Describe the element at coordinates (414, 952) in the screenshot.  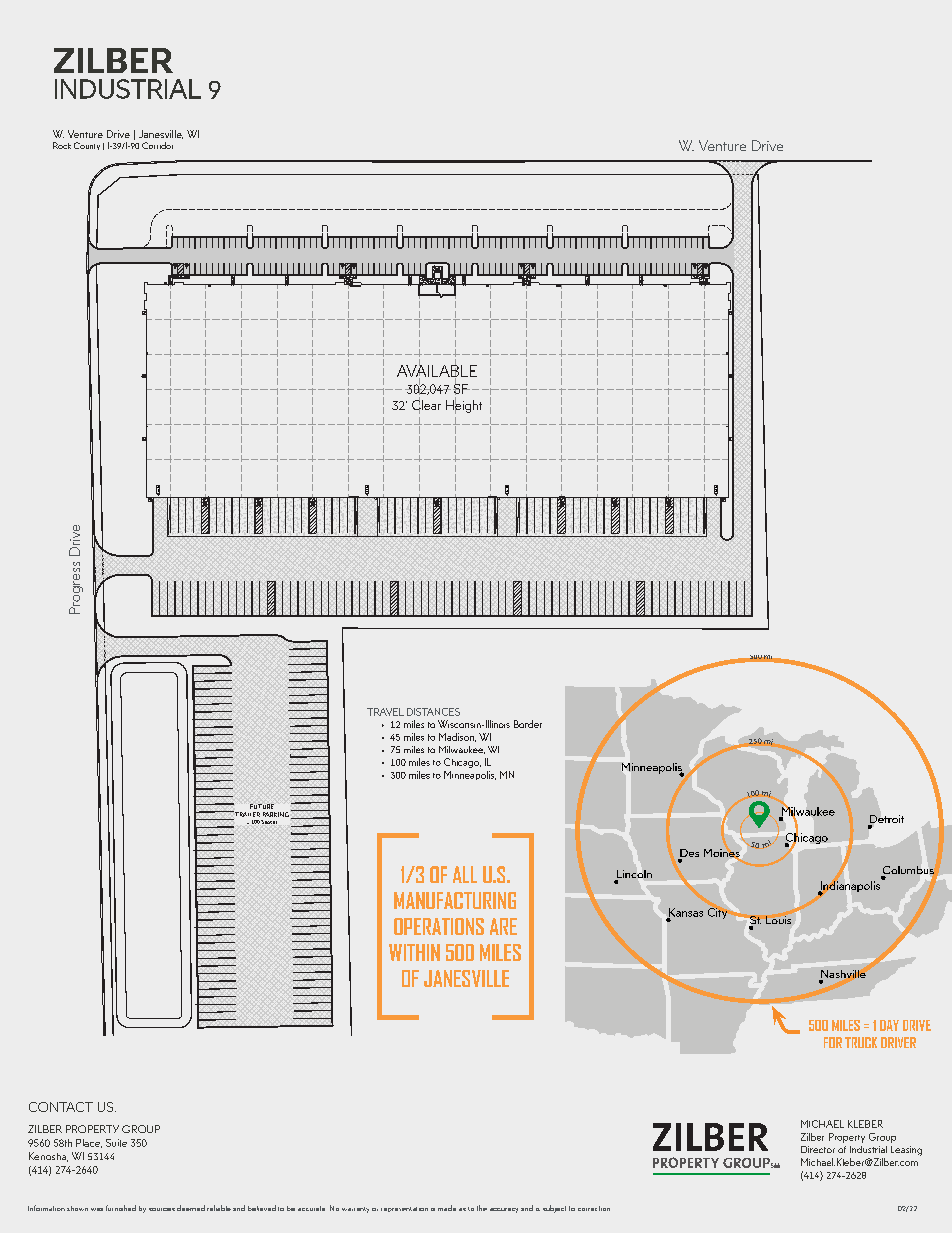
I see `WITHIN` at that location.
